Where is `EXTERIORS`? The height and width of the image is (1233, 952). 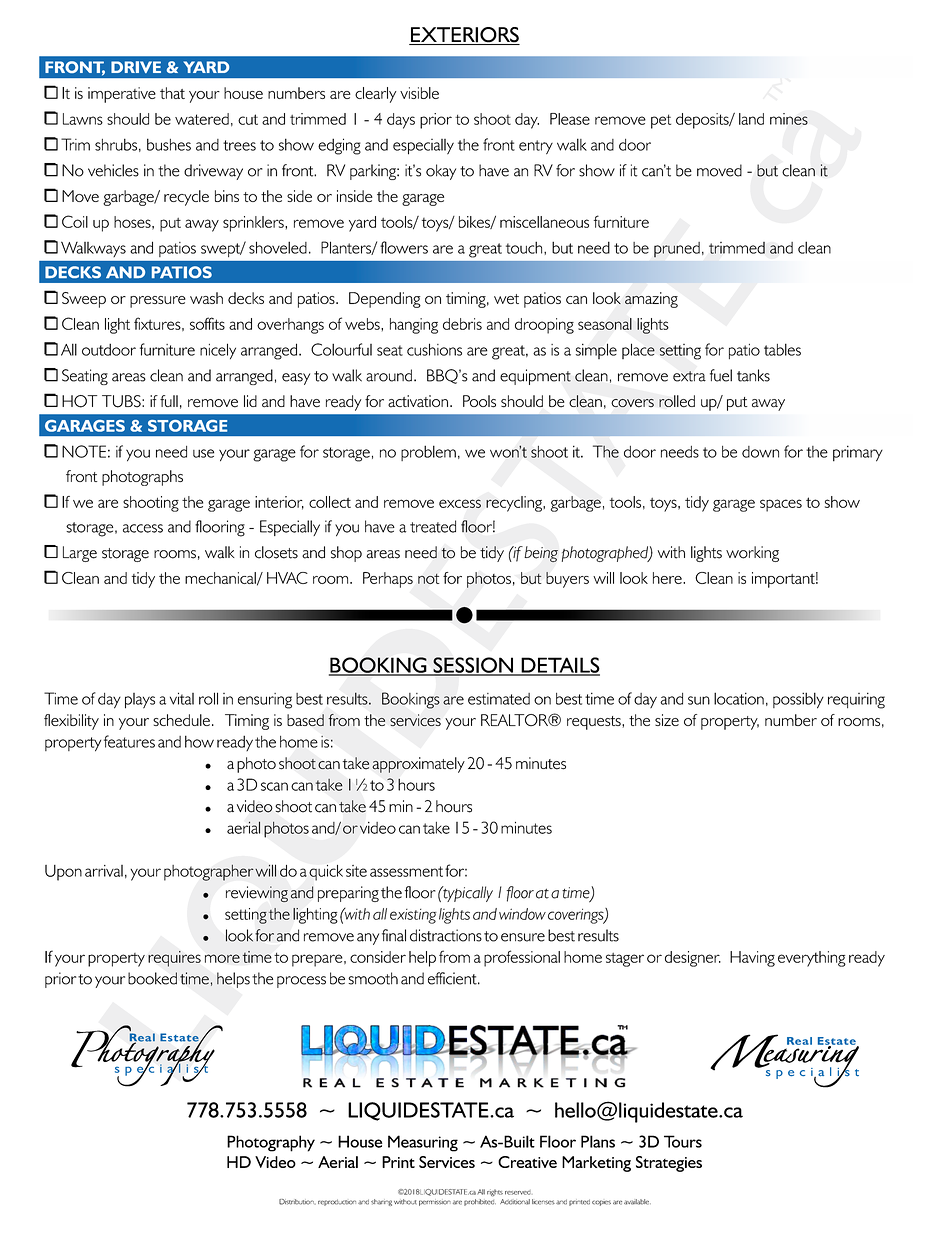
EXTERIORS is located at coordinates (464, 36).
